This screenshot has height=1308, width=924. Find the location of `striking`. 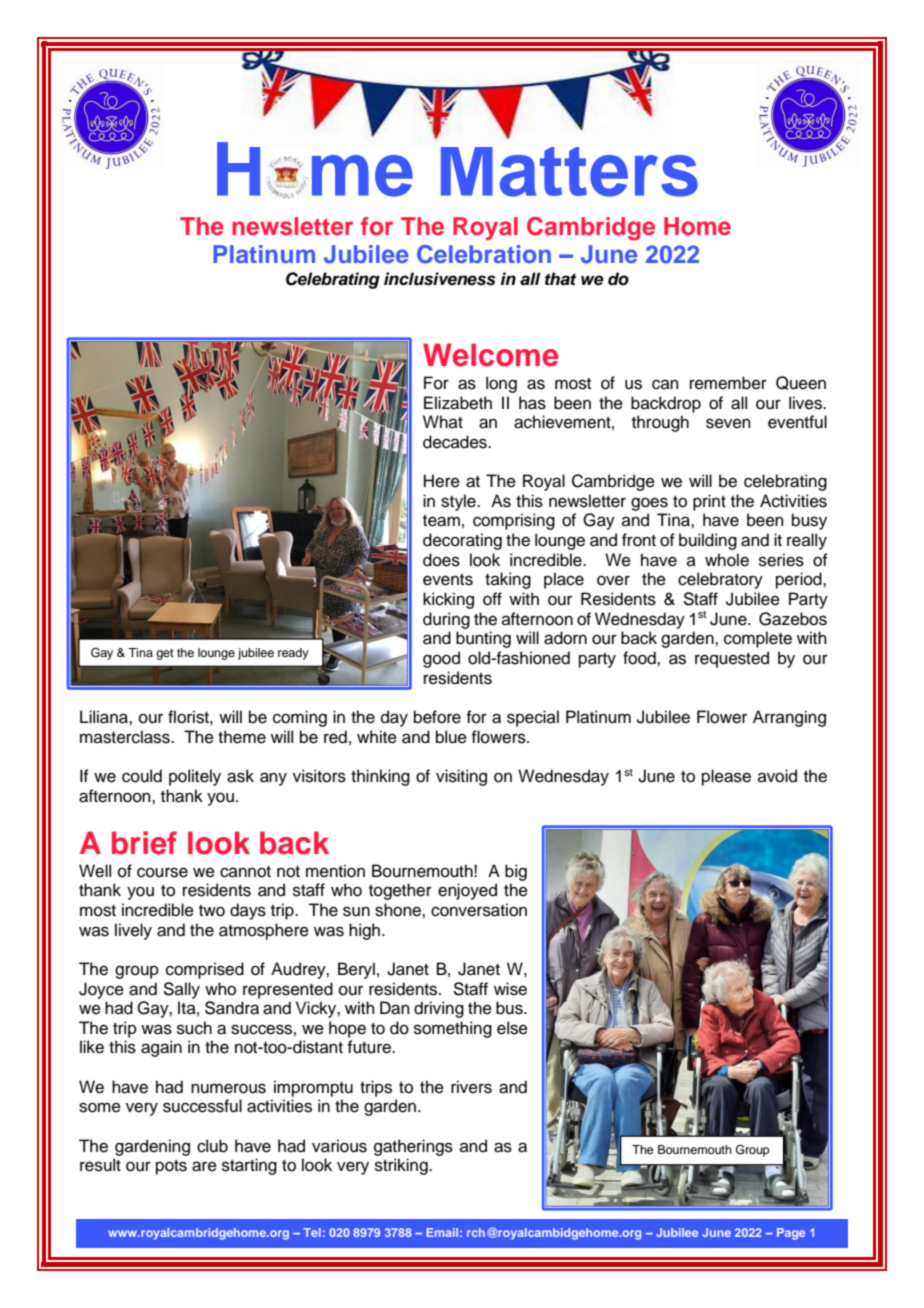

striking is located at coordinates (402, 1166).
